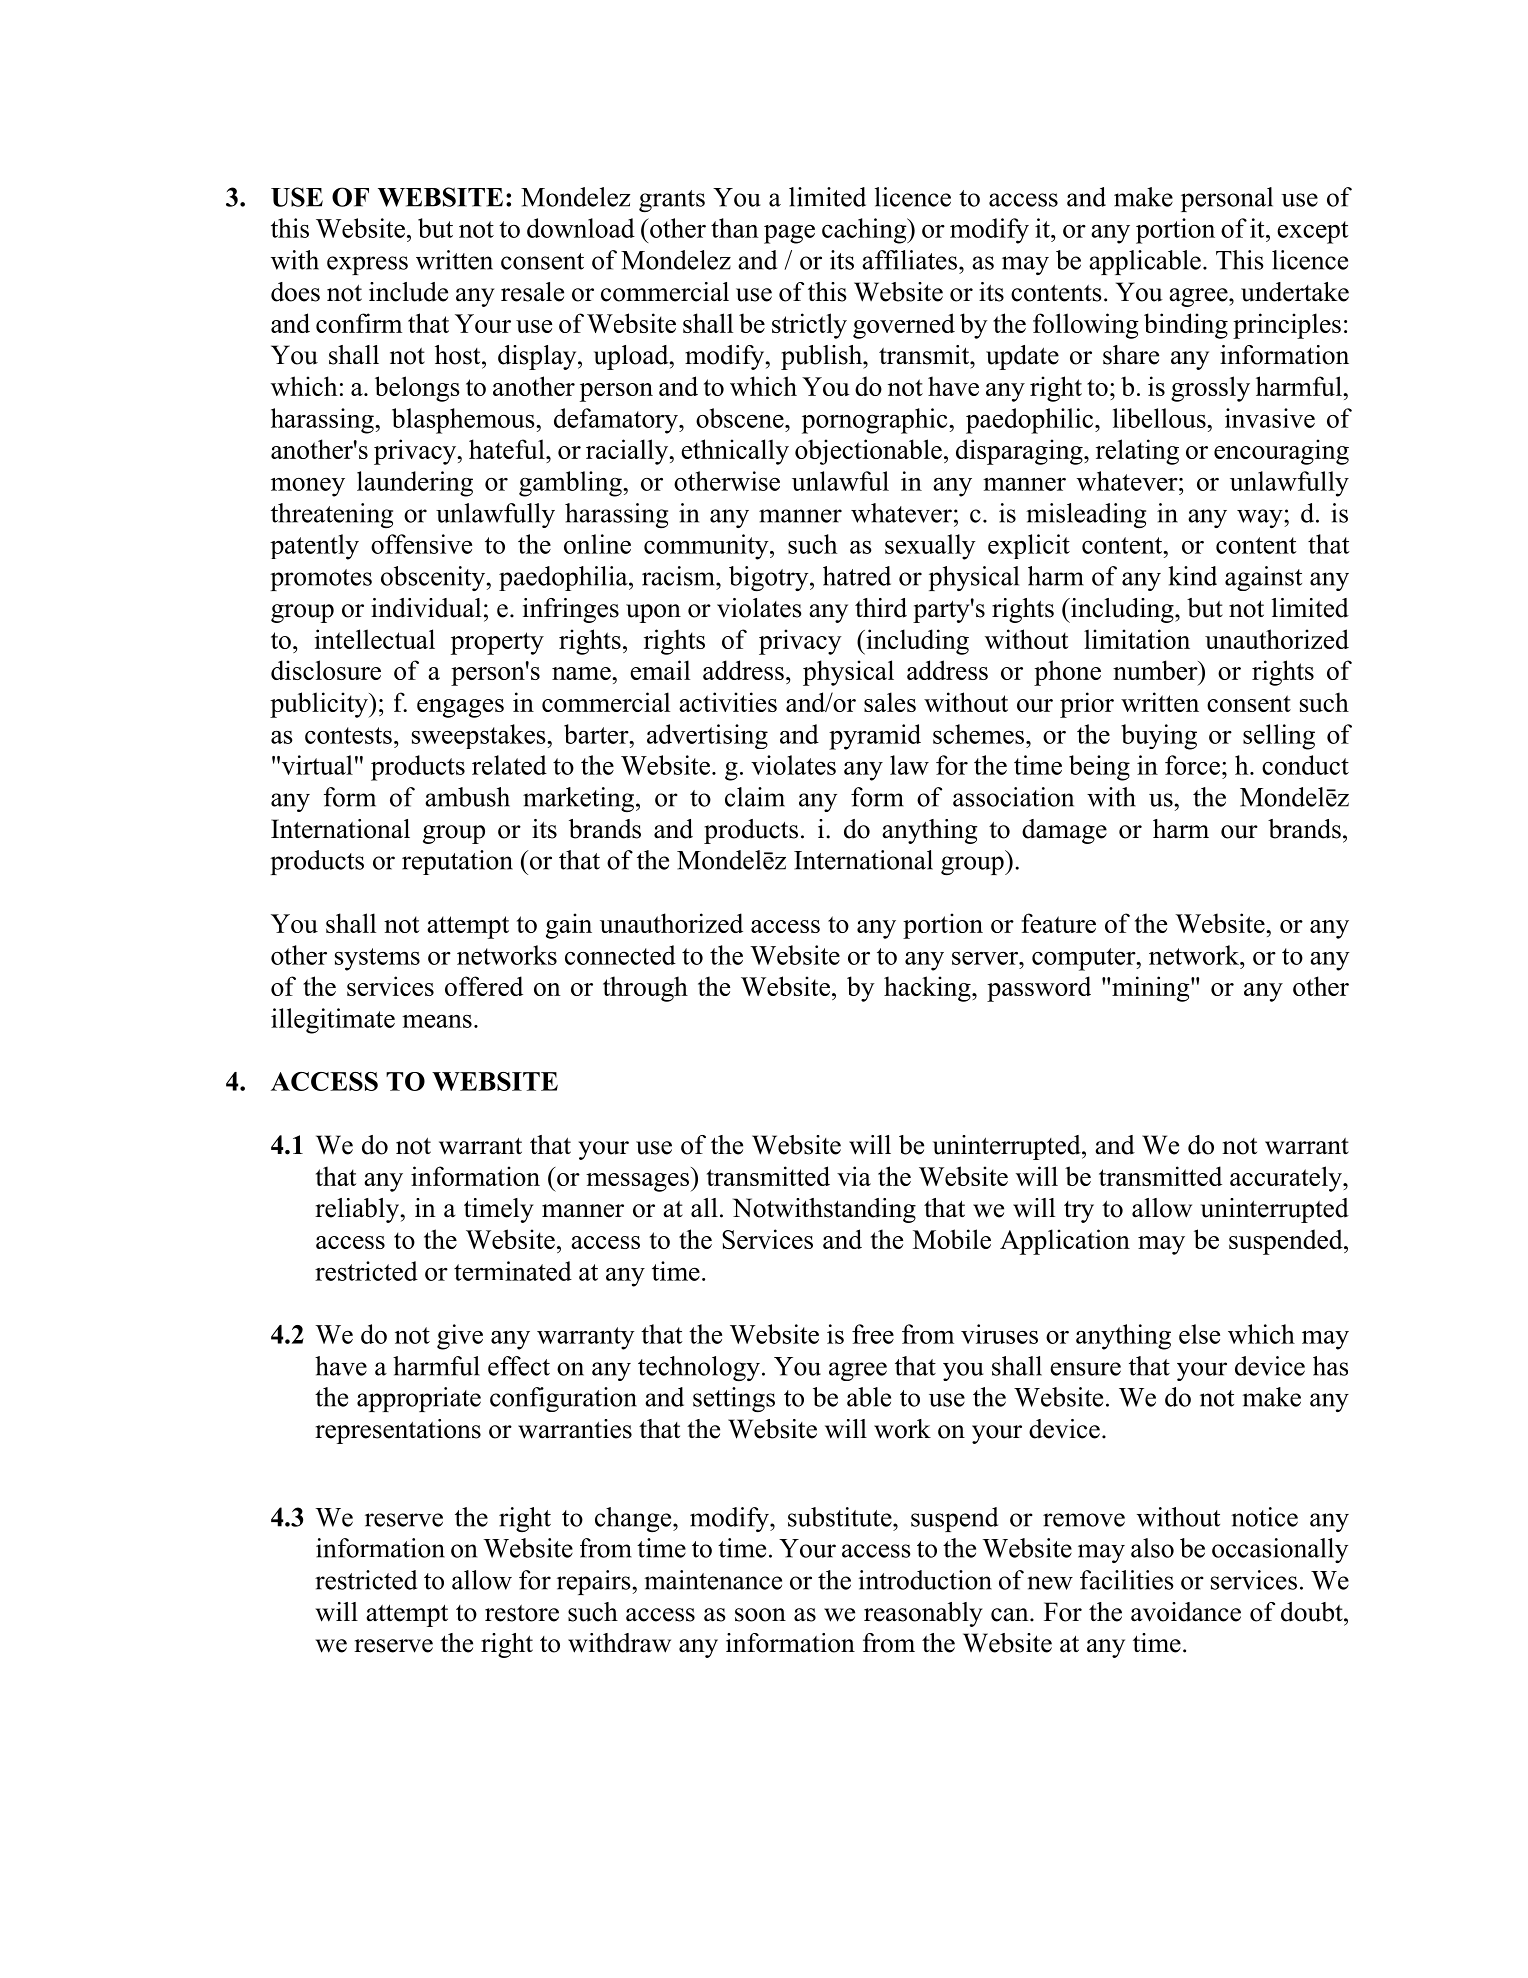 This screenshot has height=1978, width=1528. Describe the element at coordinates (437, 1021) in the screenshot. I see `means` at that location.
